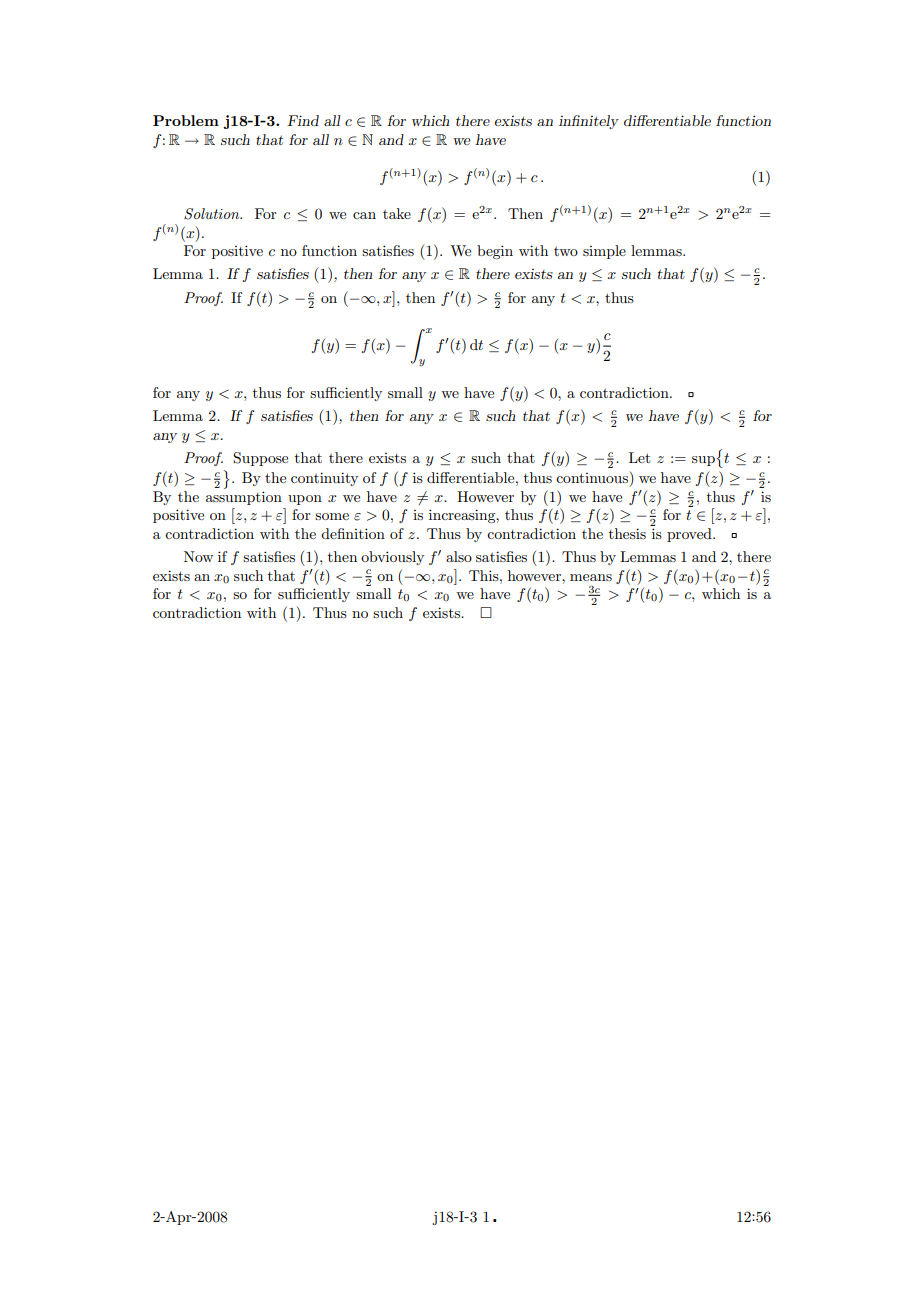 The height and width of the screenshot is (1308, 924). What do you see at coordinates (566, 251) in the screenshot?
I see `two` at bounding box center [566, 251].
